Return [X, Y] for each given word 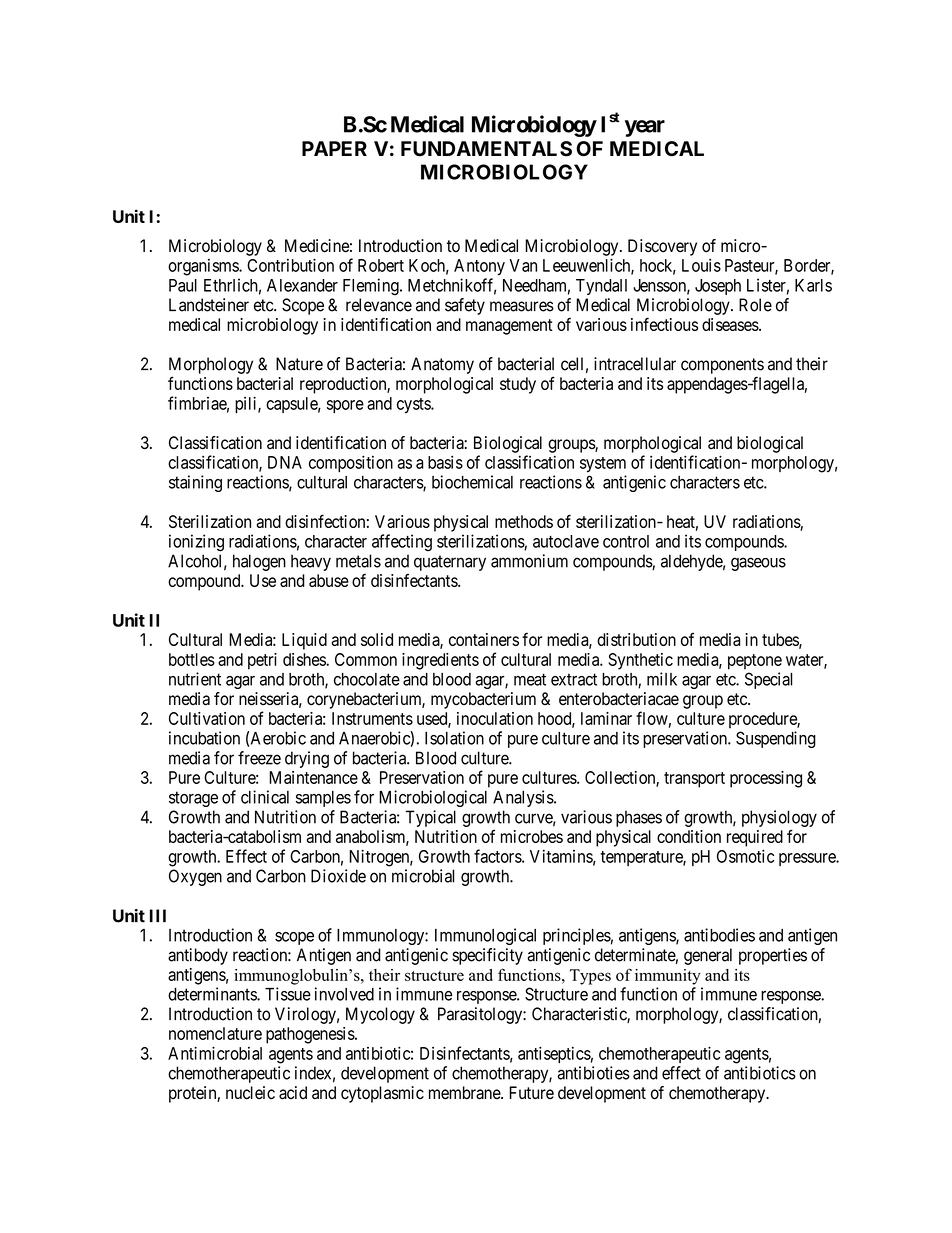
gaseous [758, 564]
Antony [479, 267]
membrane [465, 1093]
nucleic [250, 1093]
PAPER [334, 148]
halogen [259, 562]
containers [484, 639]
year [645, 128]
